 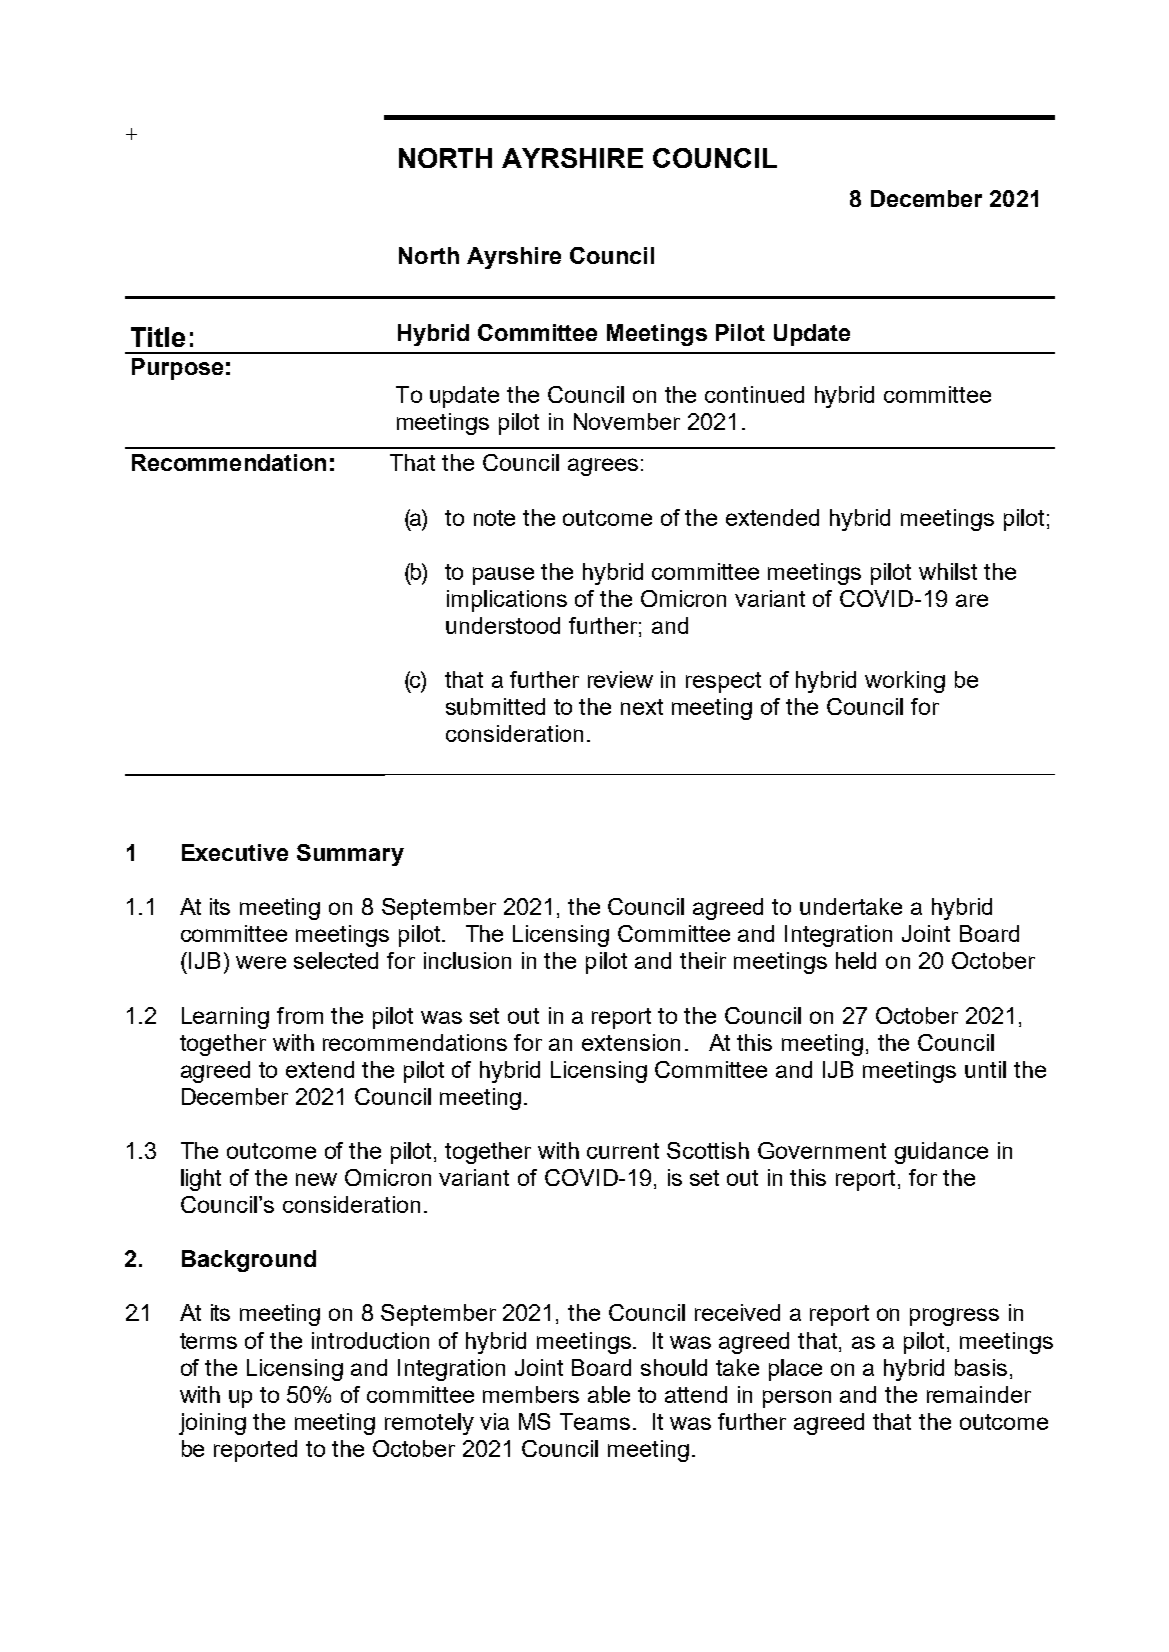 What do you see at coordinates (609, 1394) in the screenshot?
I see `able` at bounding box center [609, 1394].
